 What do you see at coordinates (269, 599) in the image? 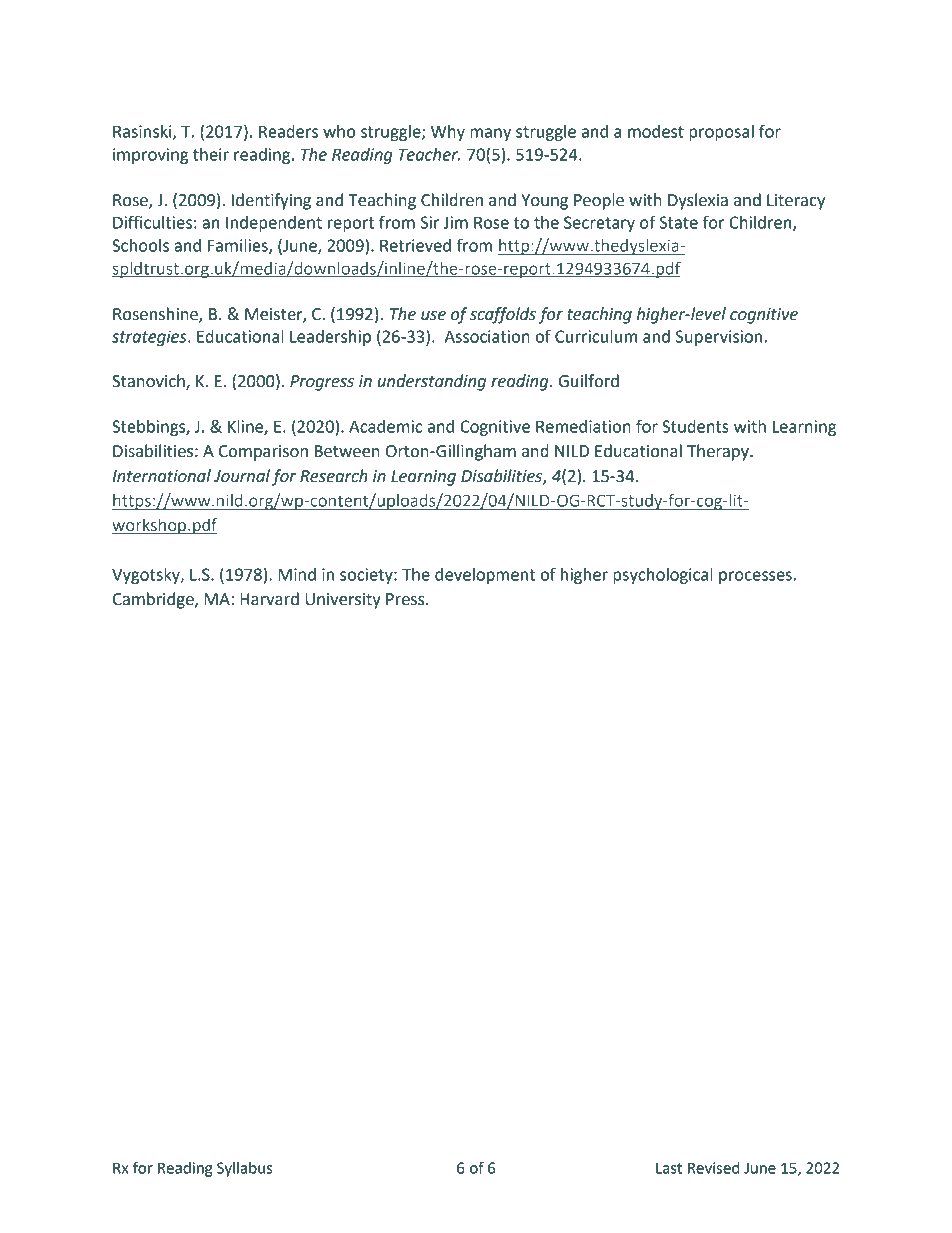
I see `Harvard` at bounding box center [269, 599].
